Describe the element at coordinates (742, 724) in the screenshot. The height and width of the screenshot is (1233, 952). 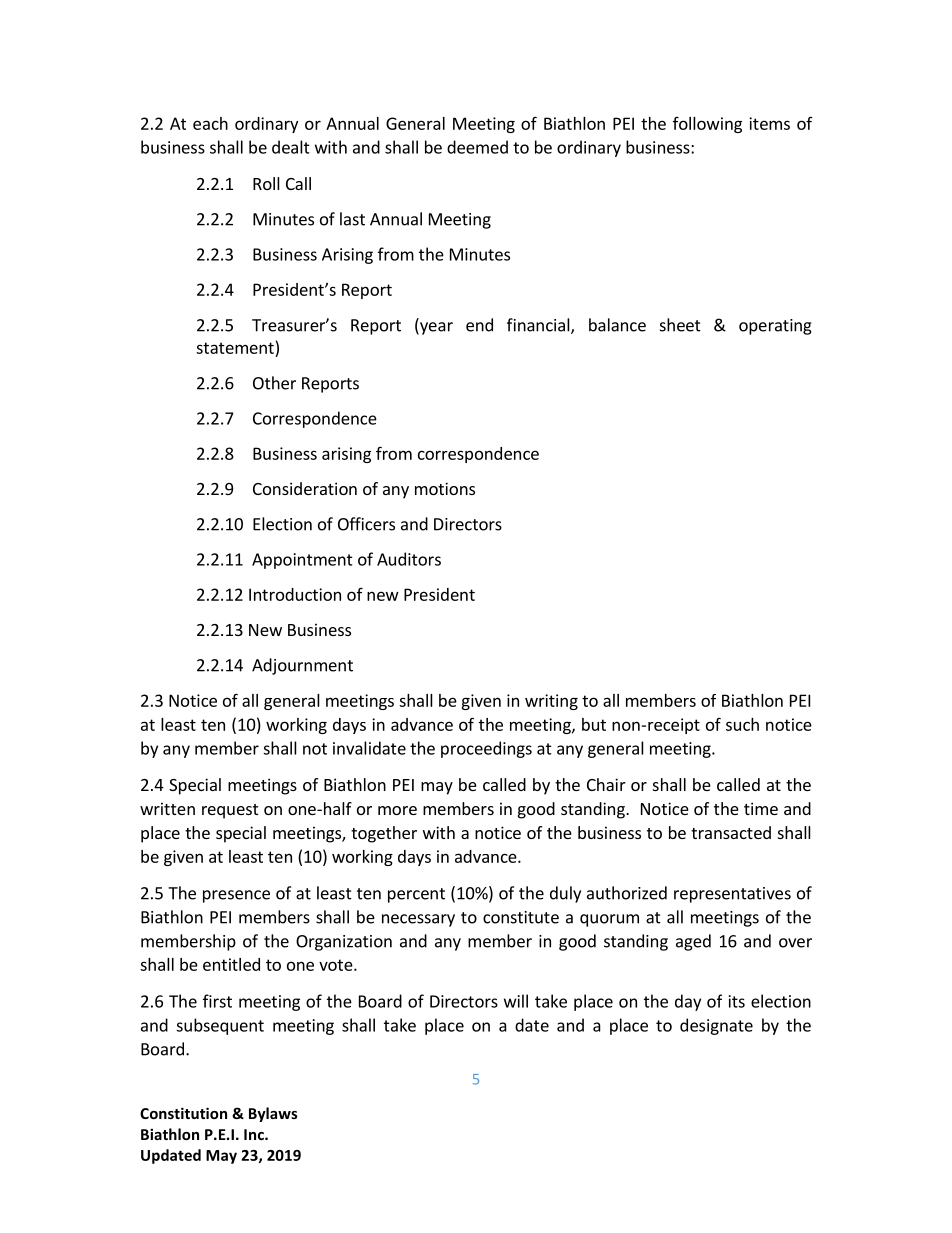
I see `such` at that location.
